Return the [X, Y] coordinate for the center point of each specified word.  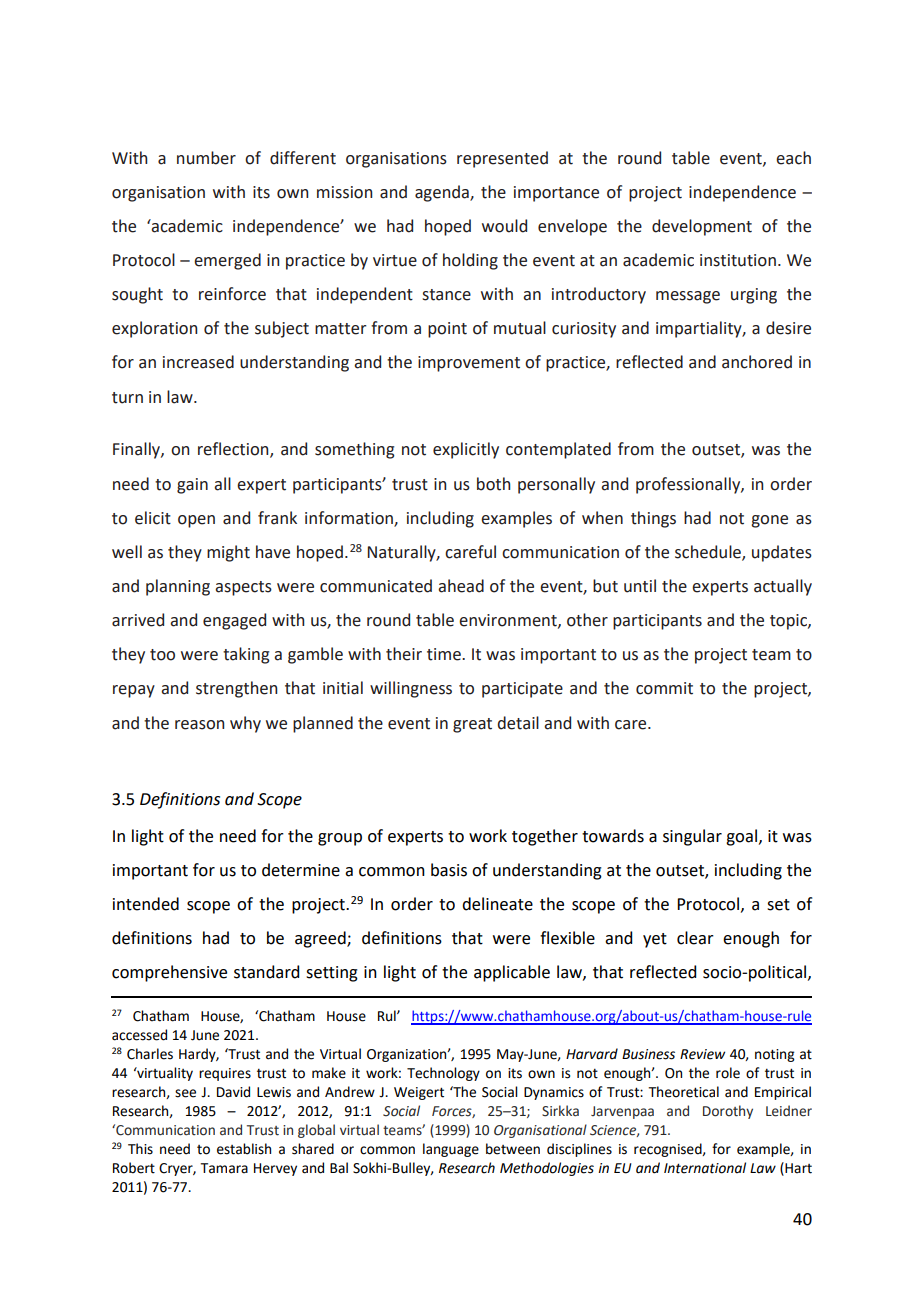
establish [244, 1149]
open [196, 521]
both [493, 484]
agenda [443, 193]
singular [692, 837]
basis [449, 870]
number [206, 158]
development [702, 227]
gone [769, 521]
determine [301, 870]
